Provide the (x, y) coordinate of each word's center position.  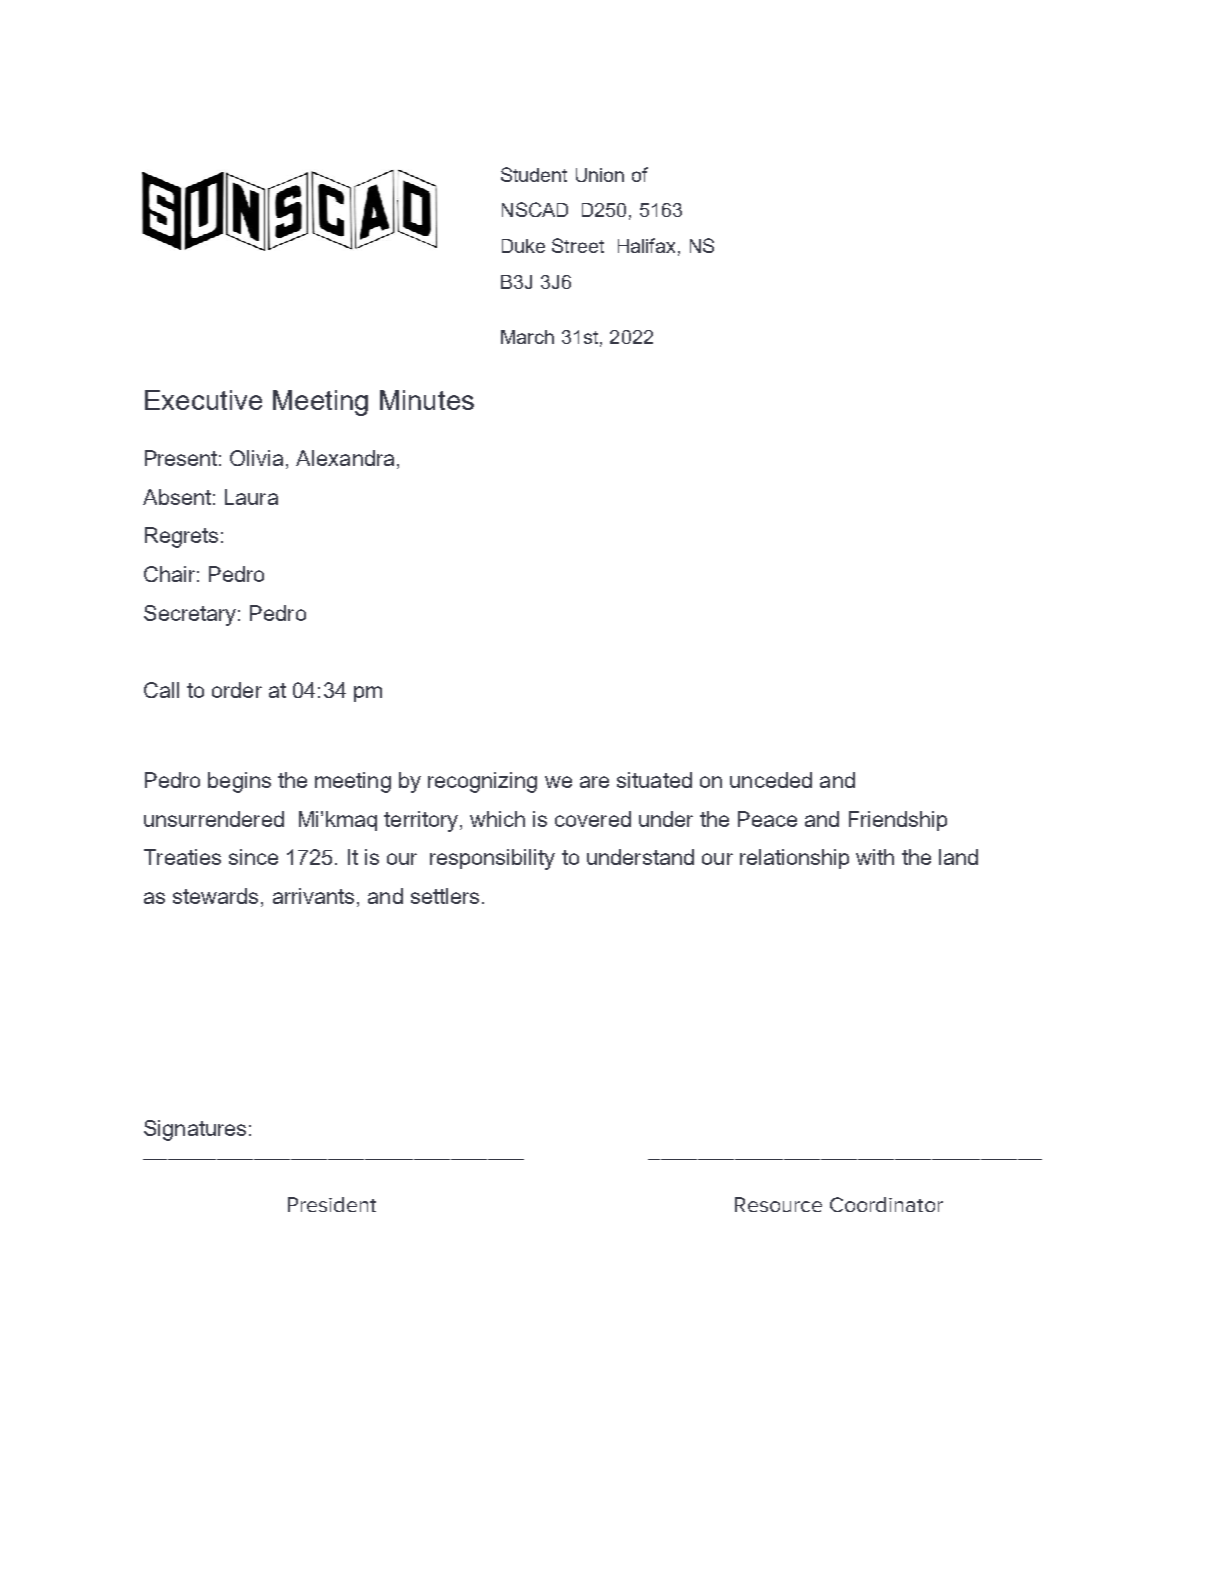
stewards (215, 896)
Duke (523, 246)
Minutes (427, 400)
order (237, 690)
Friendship (898, 821)
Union (600, 175)
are (594, 782)
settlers (445, 896)
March (527, 337)
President (332, 1204)
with (875, 857)
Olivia (256, 458)
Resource (778, 1204)
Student (534, 174)
